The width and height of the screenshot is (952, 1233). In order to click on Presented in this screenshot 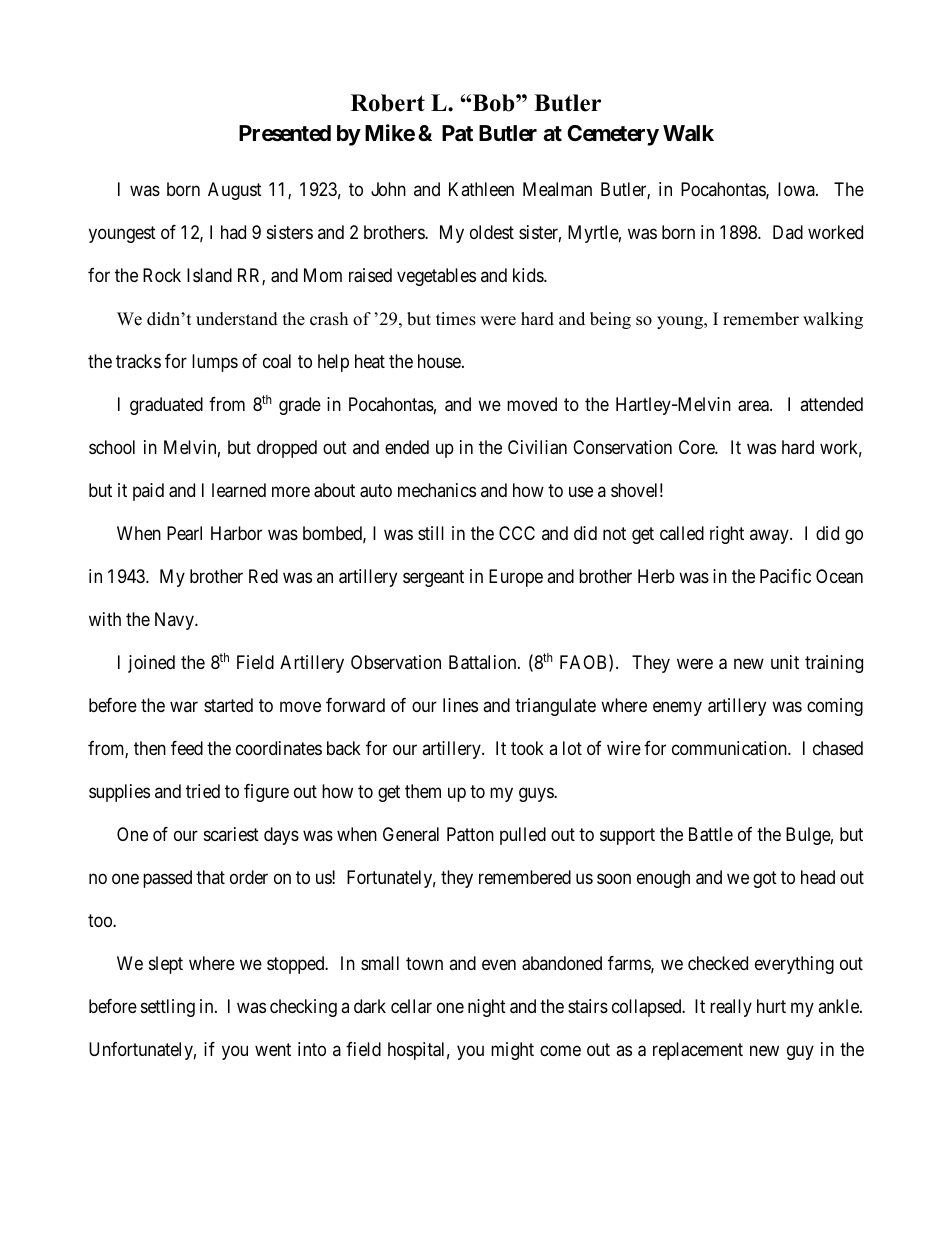, I will do `click(285, 133)`.
